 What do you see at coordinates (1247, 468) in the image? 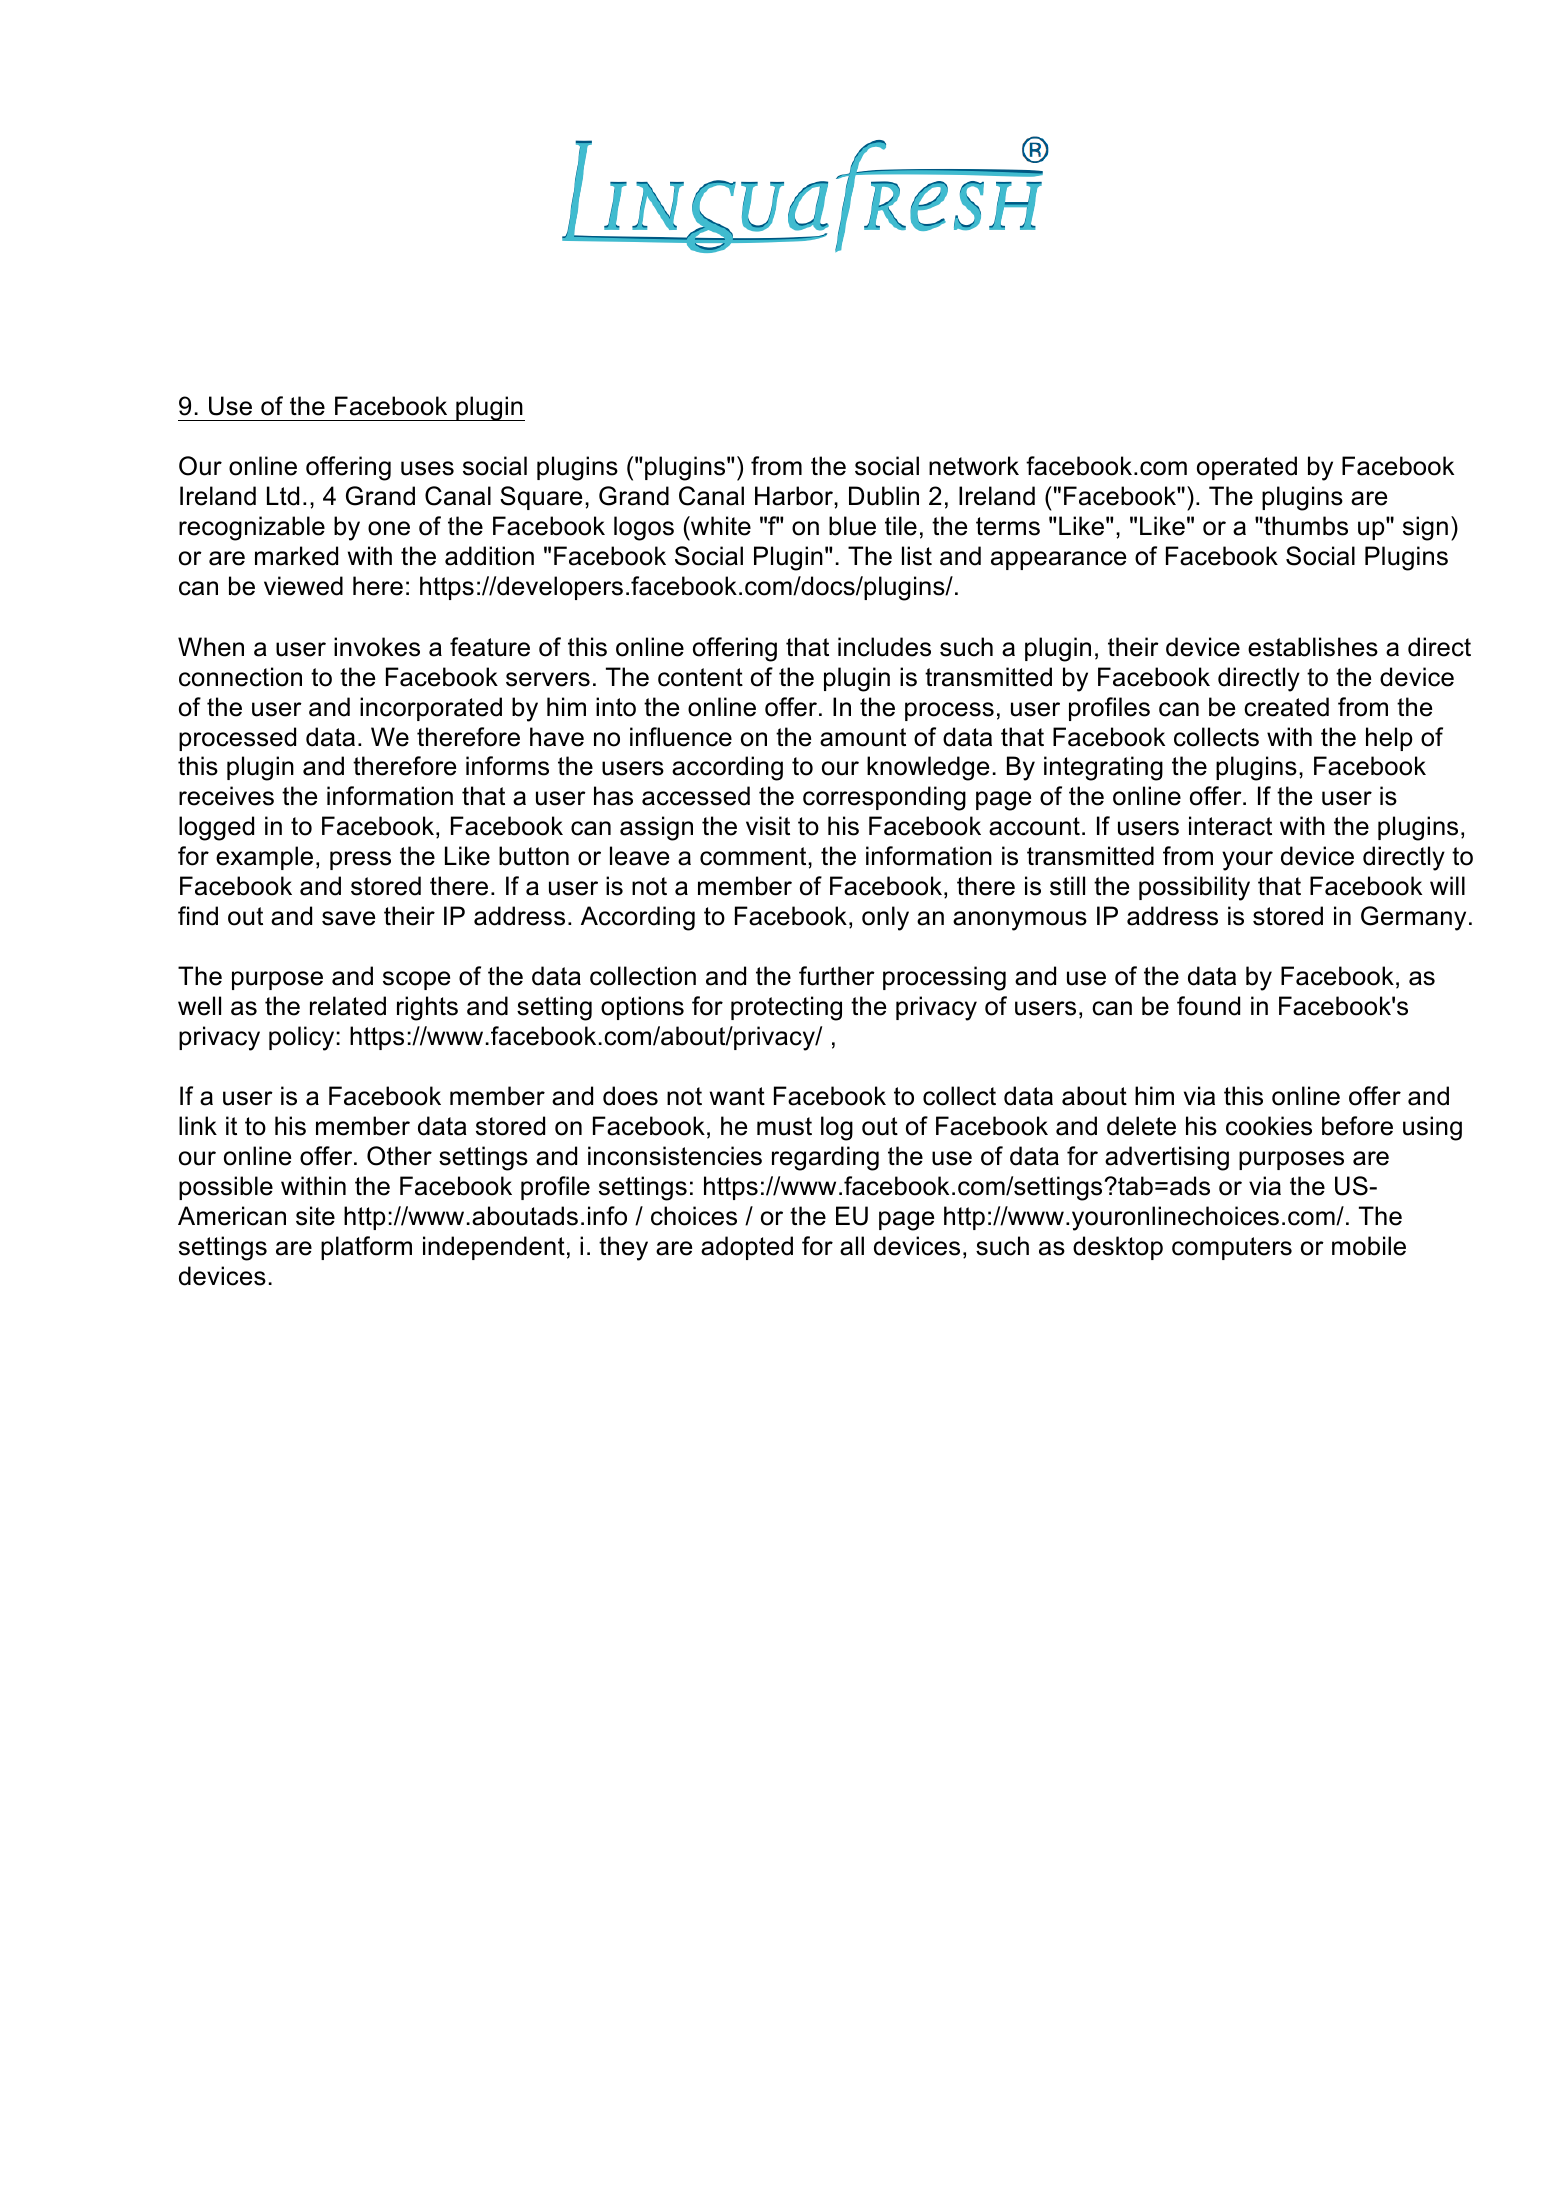
I see `operated` at bounding box center [1247, 468].
